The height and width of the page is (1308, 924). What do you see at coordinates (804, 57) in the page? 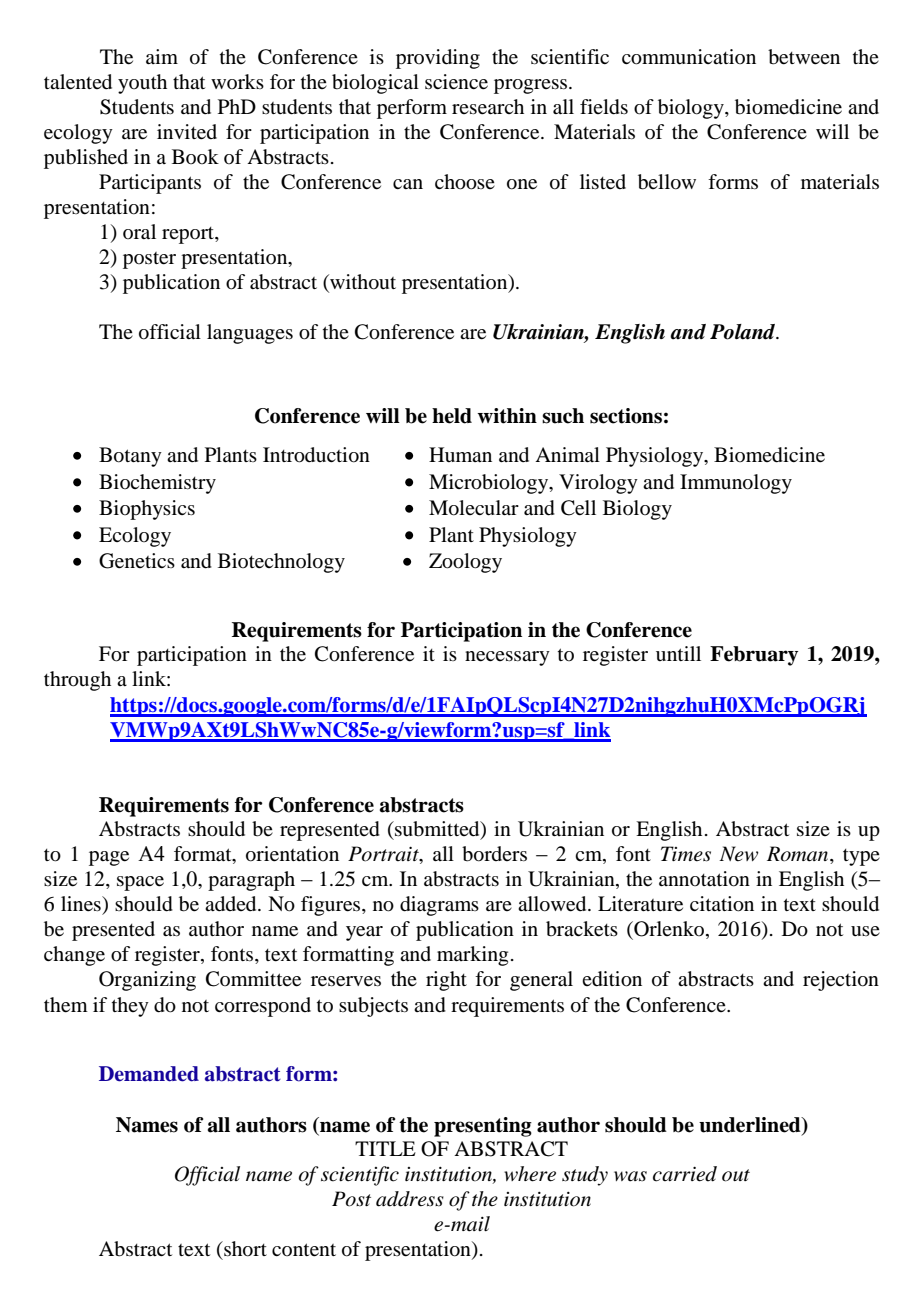
I see `between` at bounding box center [804, 57].
